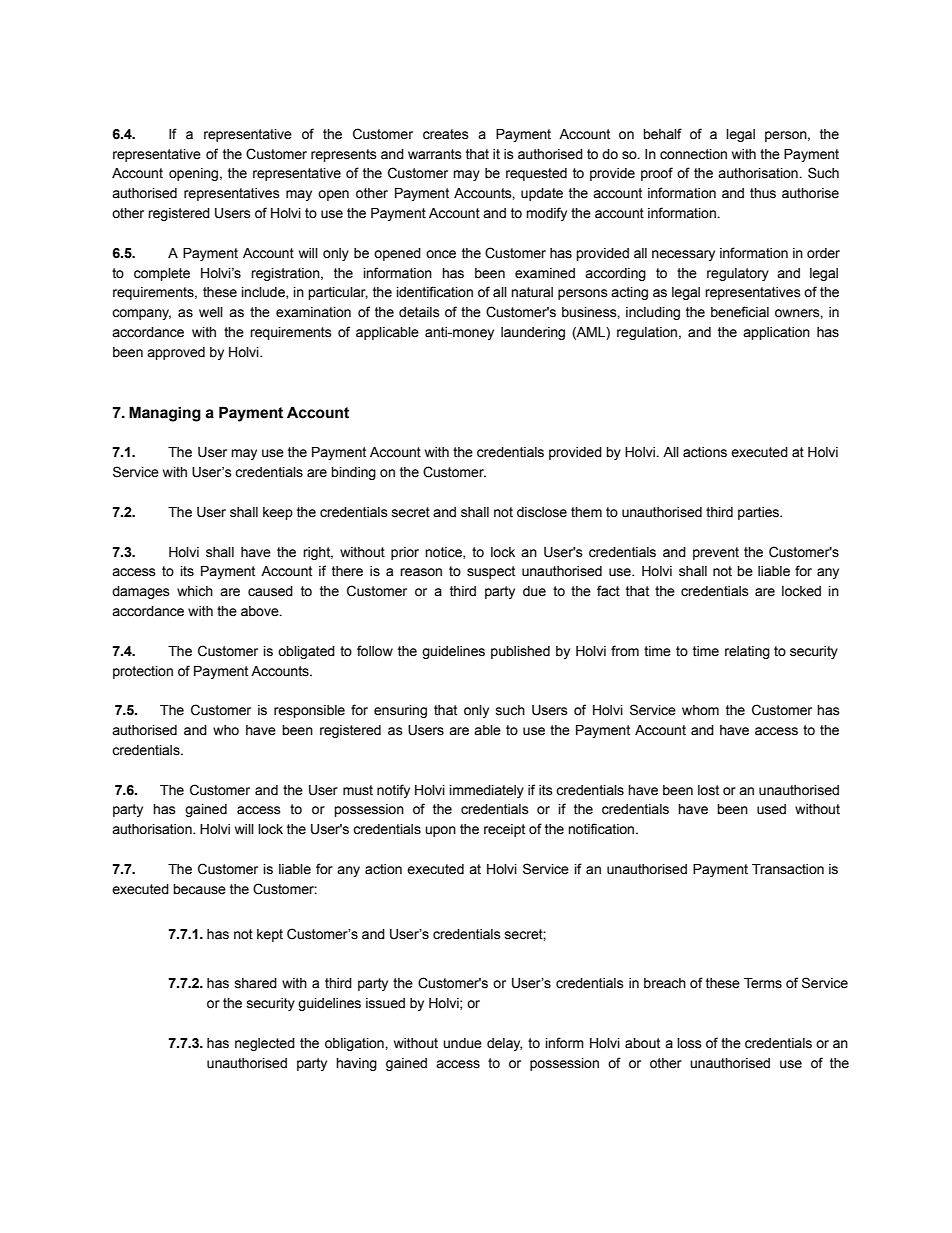 The image size is (952, 1233). I want to click on Managing, so click(165, 414).
